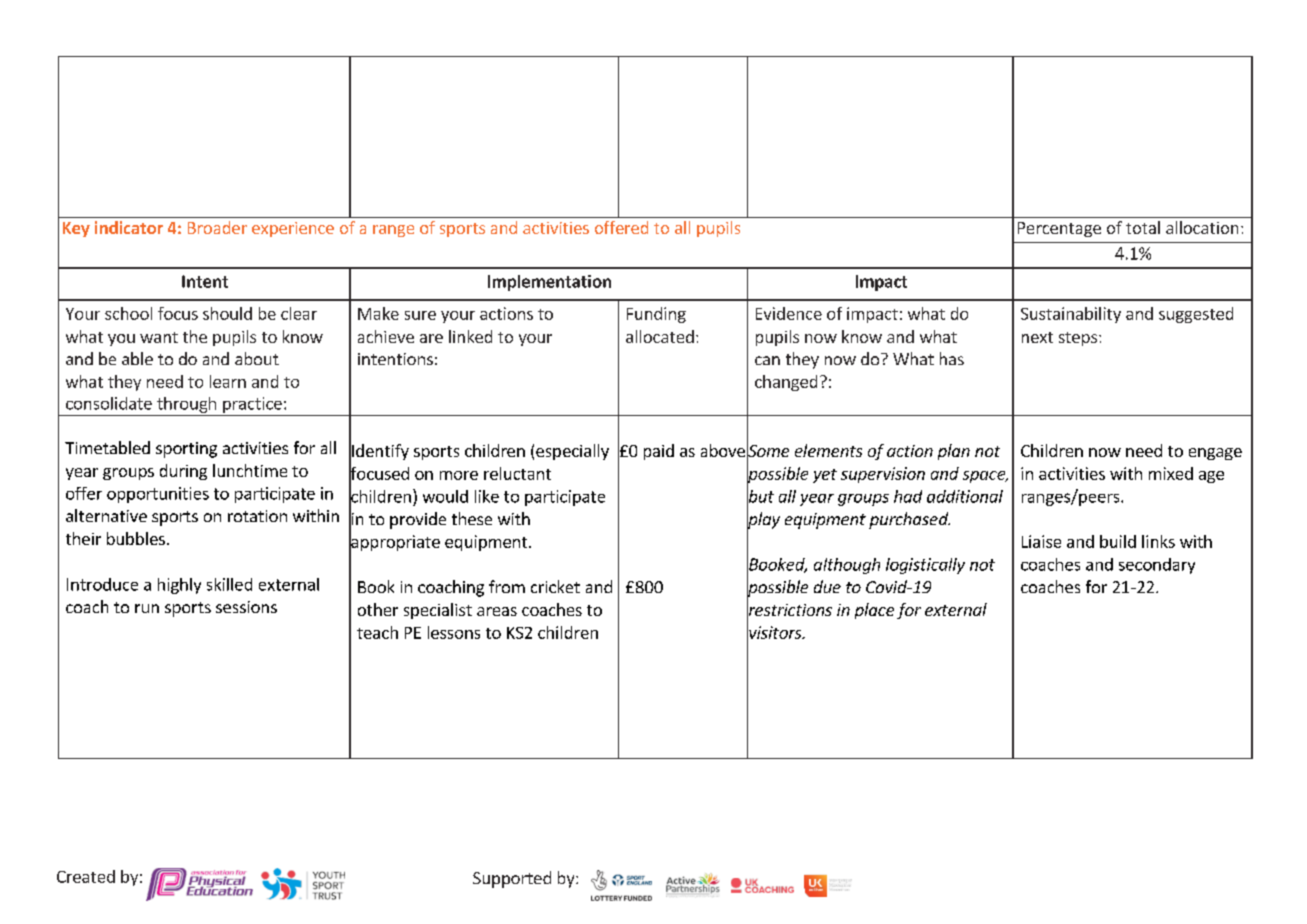 Image resolution: width=1307 pixels, height=924 pixels. What do you see at coordinates (874, 611) in the image?
I see `place` at bounding box center [874, 611].
